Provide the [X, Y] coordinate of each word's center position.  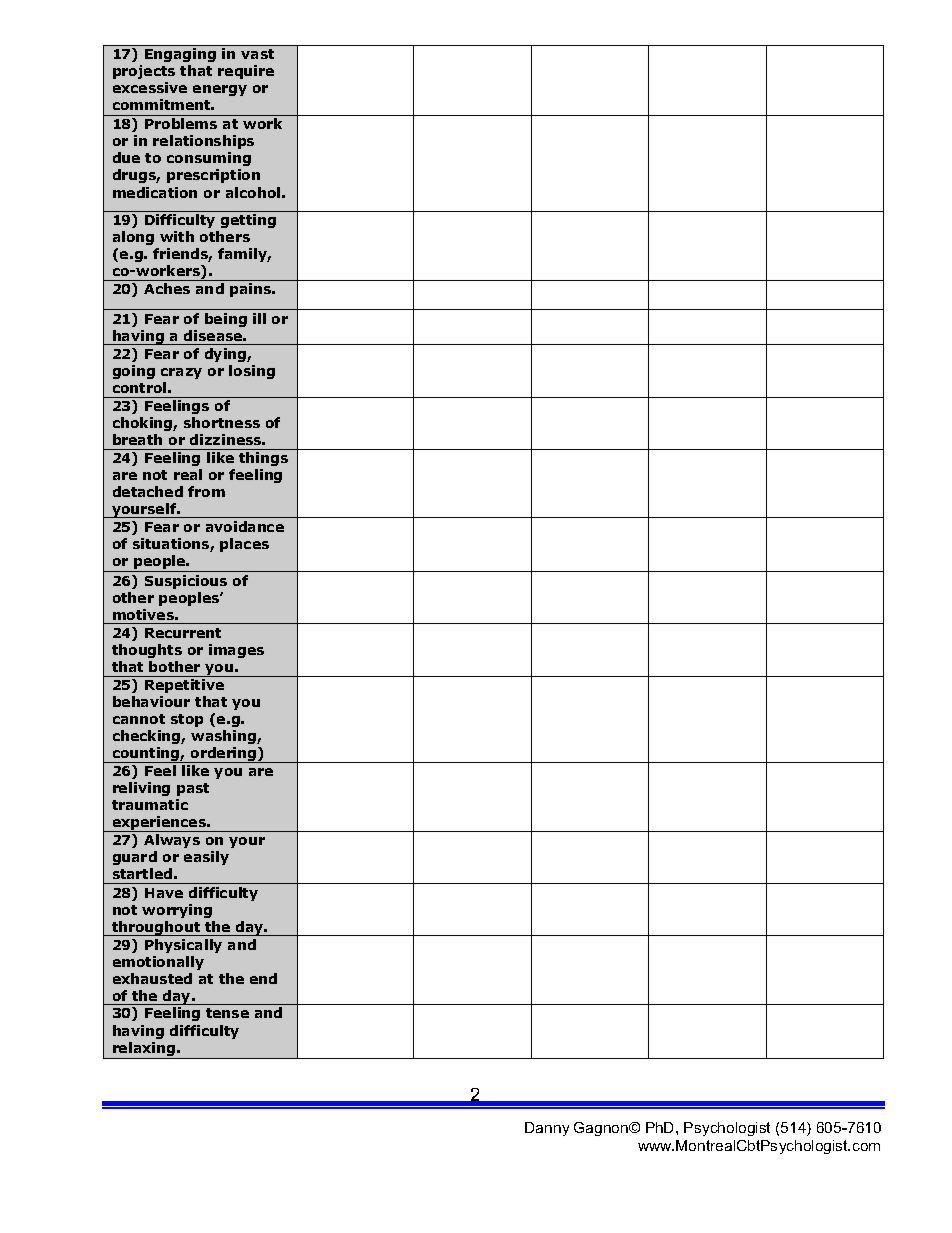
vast [257, 54]
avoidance [245, 526]
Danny [547, 1129]
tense [227, 1013]
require [246, 72]
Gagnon [602, 1129]
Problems [181, 123]
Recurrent [183, 633]
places [244, 545]
